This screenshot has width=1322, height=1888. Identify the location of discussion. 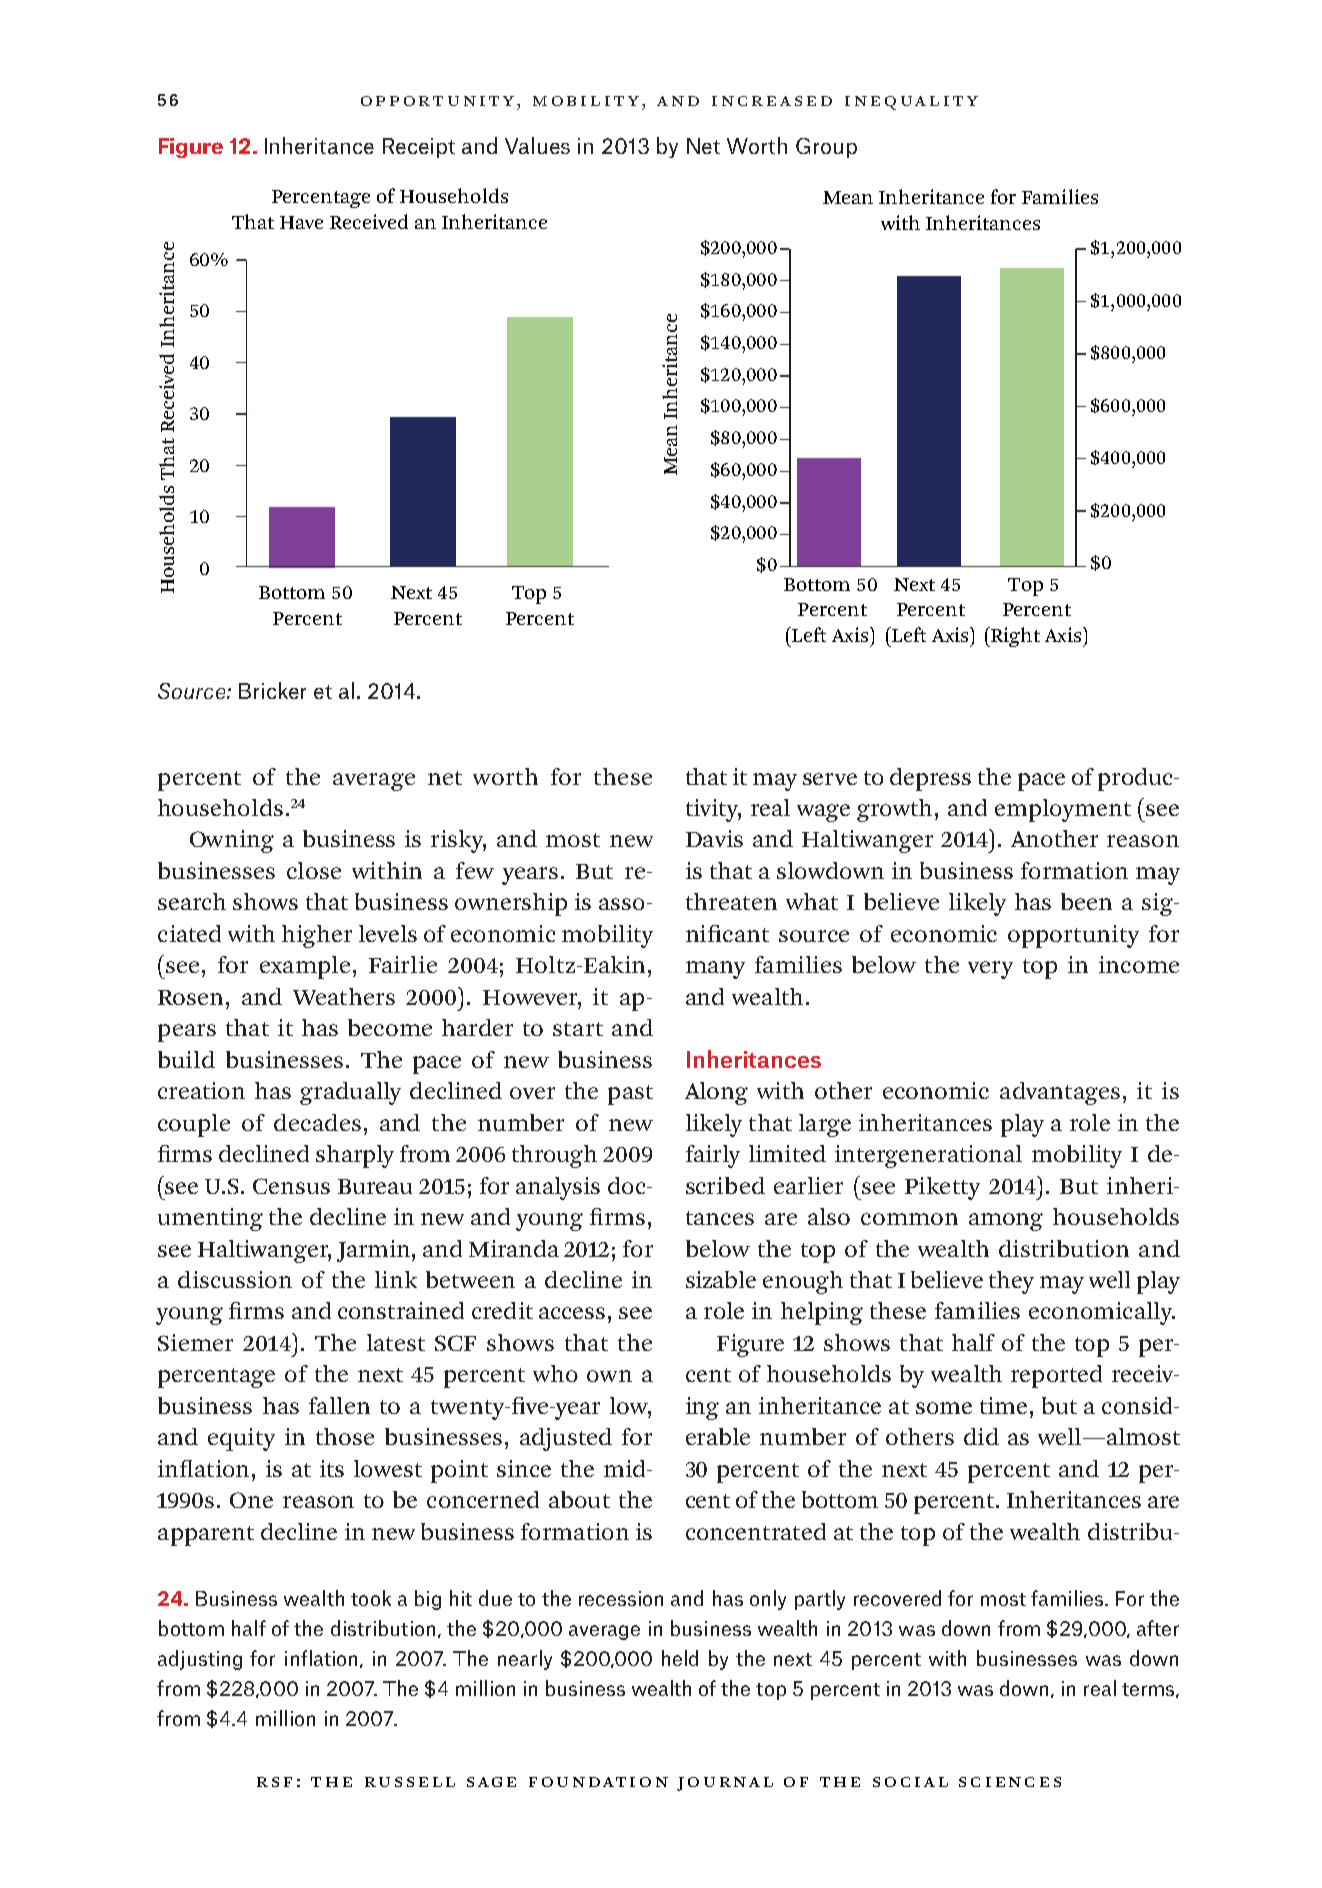
(235, 1279).
